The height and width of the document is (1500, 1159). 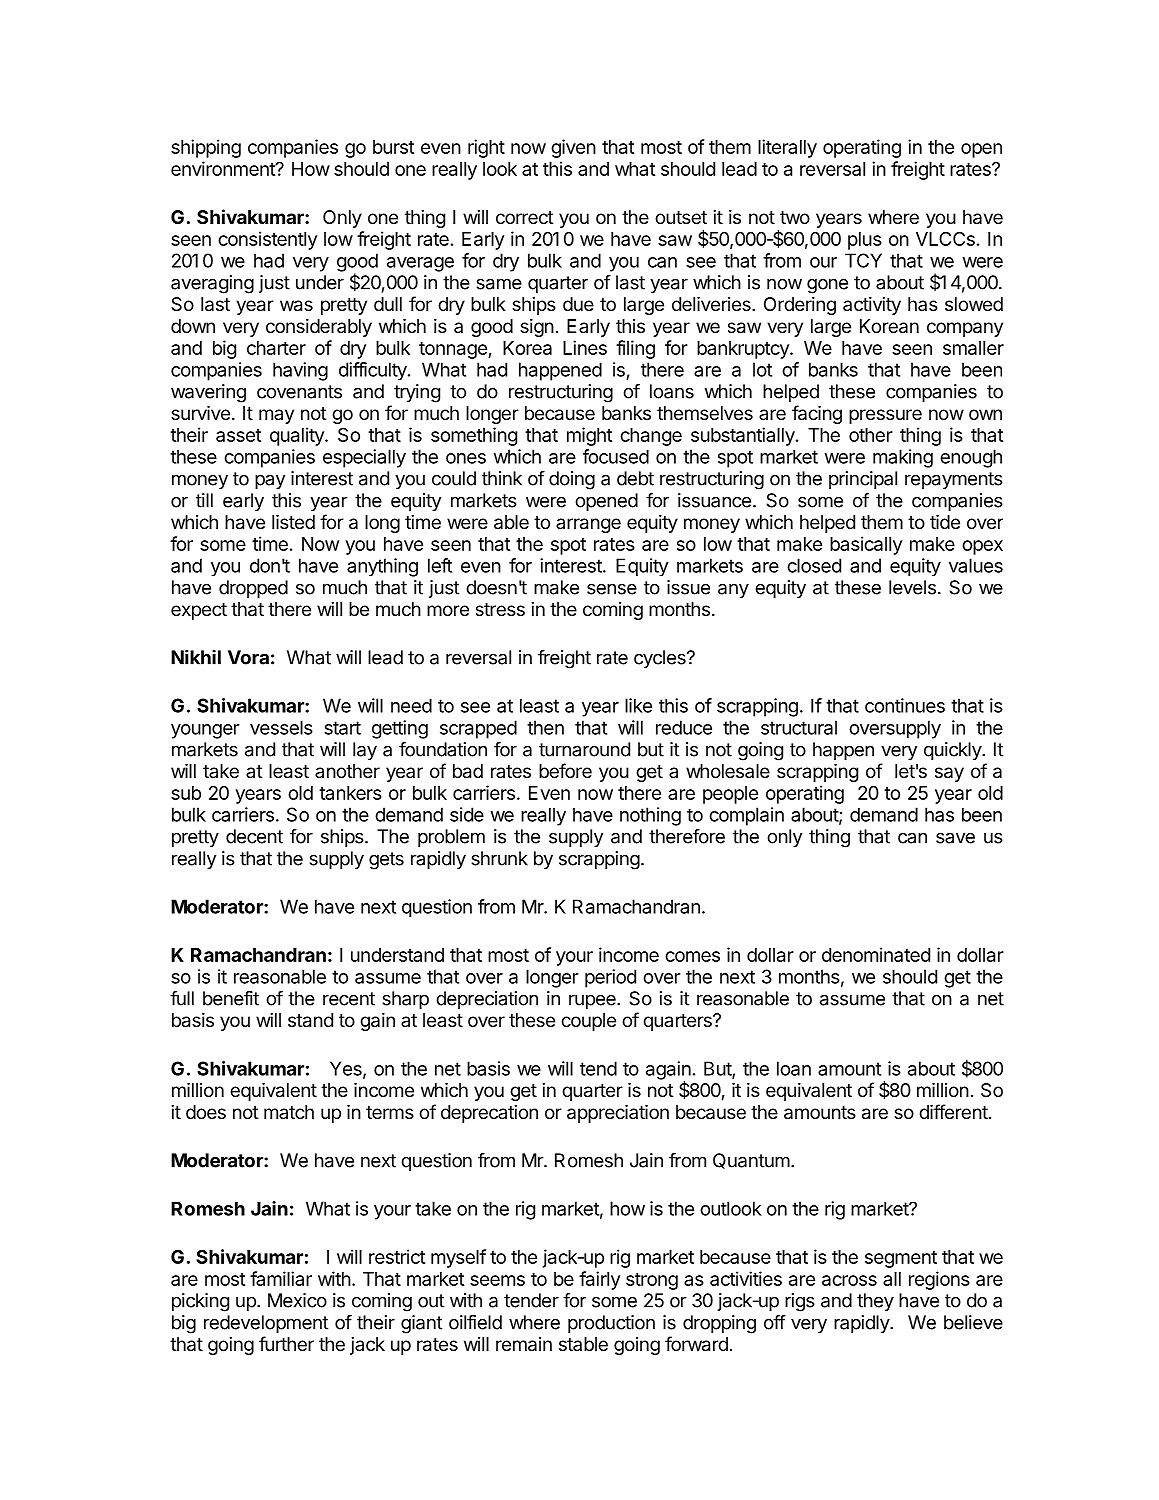 I want to click on dropped, so click(x=253, y=589).
